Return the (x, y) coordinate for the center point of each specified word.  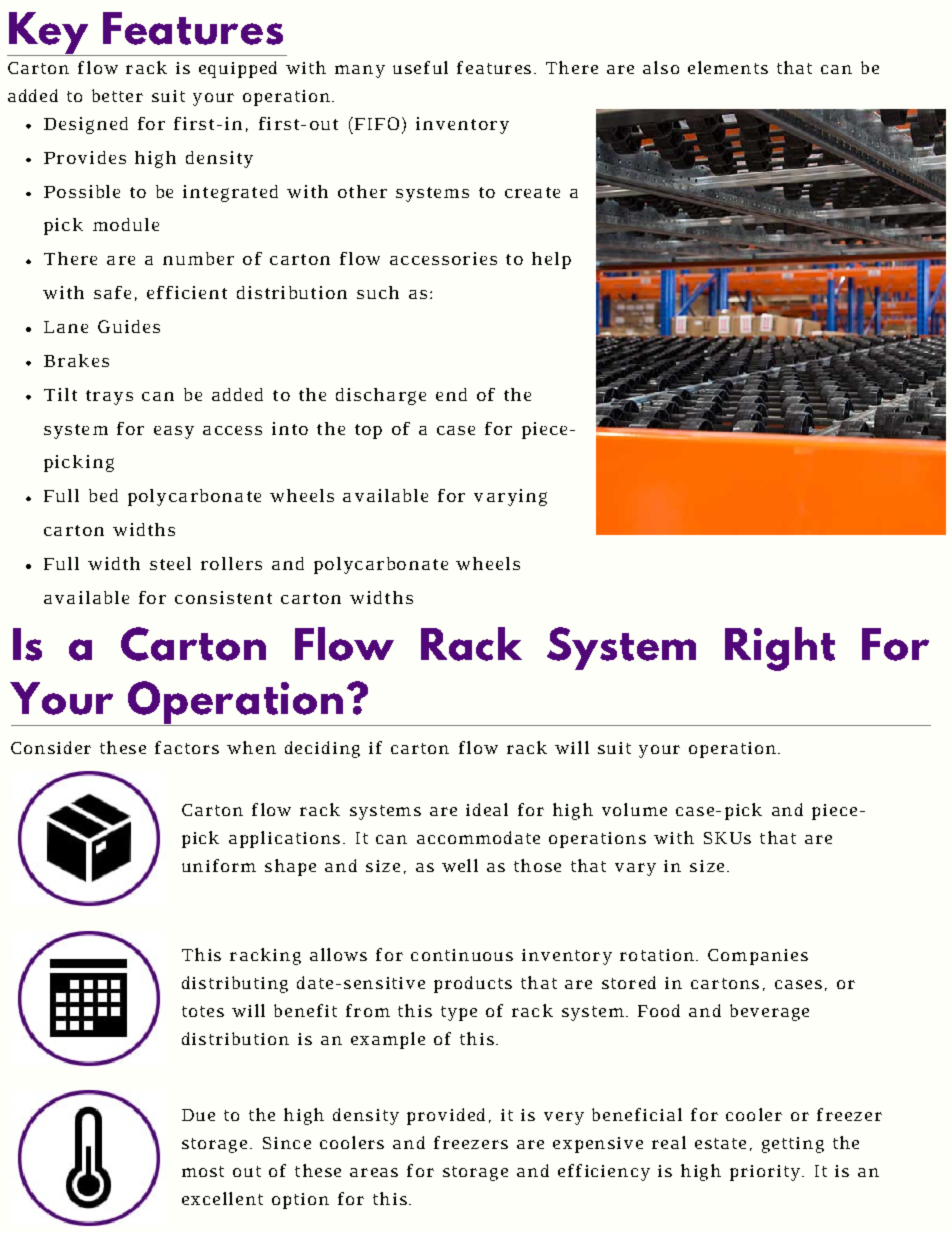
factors (187, 747)
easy (174, 432)
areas (374, 1172)
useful (420, 67)
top (368, 431)
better (117, 95)
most (203, 1171)
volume (634, 809)
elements (728, 67)
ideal (487, 809)
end (451, 394)
